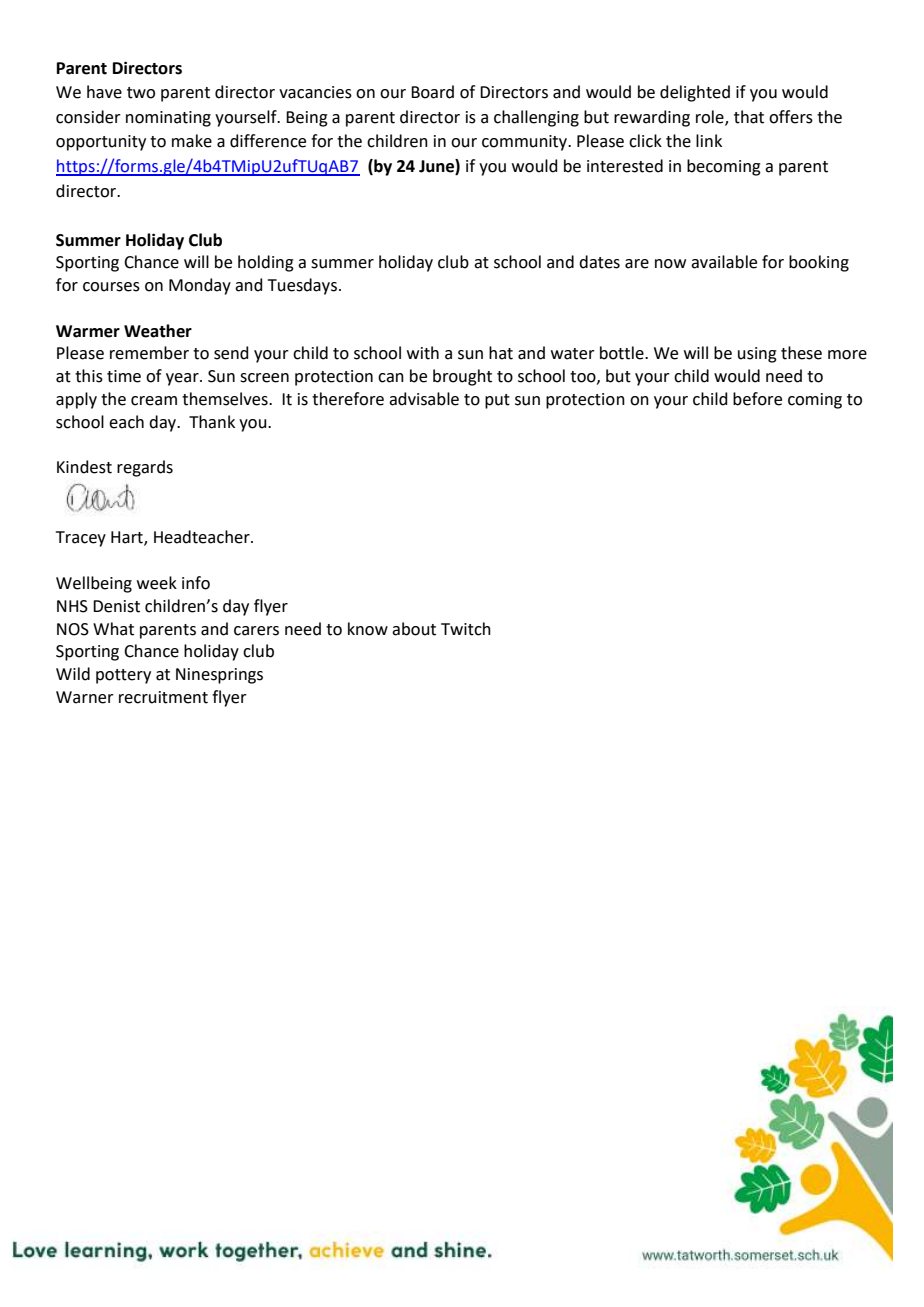 The height and width of the document is (1307, 924). I want to click on about, so click(414, 629).
